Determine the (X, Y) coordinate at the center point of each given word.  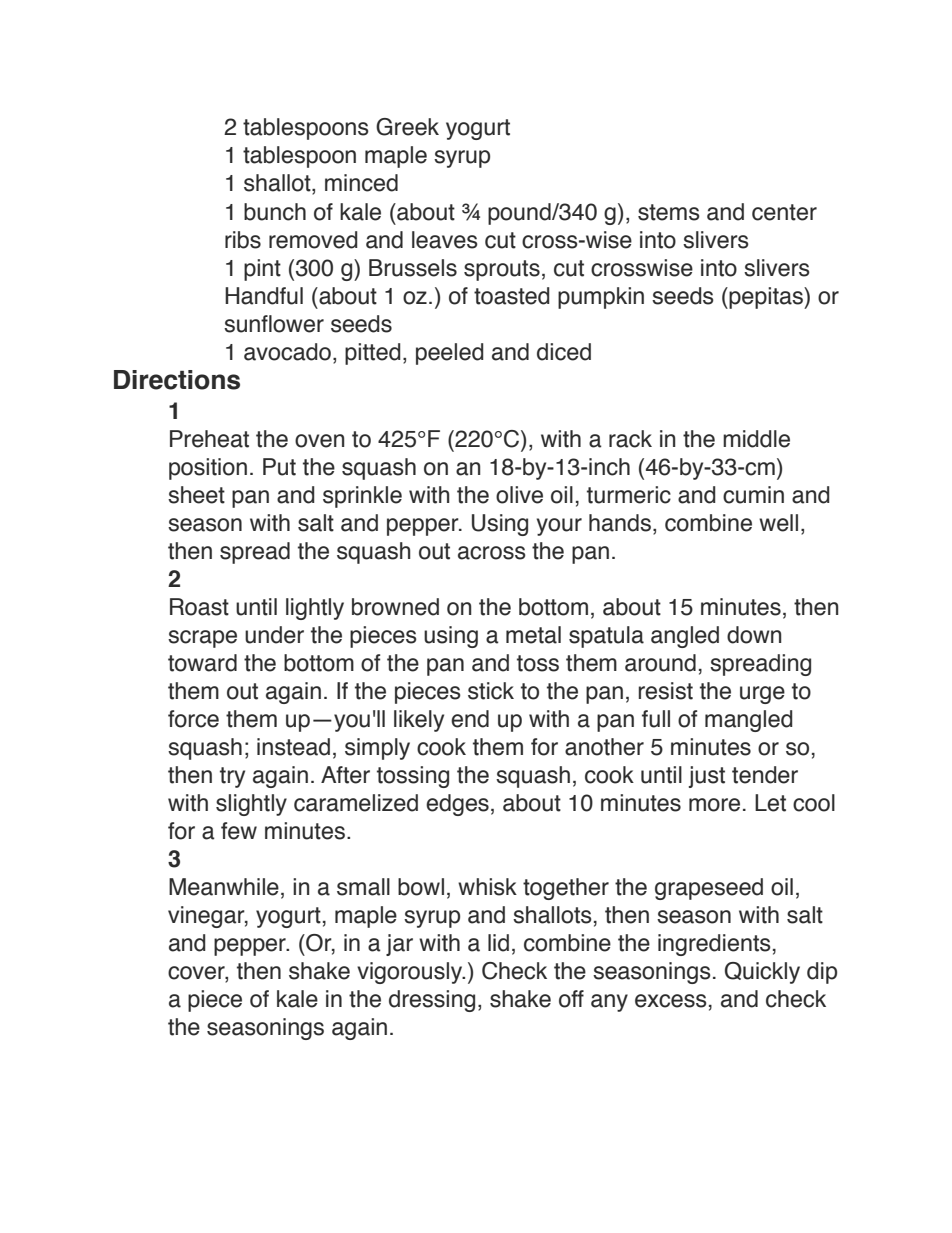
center (784, 212)
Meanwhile (224, 887)
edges (457, 805)
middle (756, 439)
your (559, 527)
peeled (449, 354)
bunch (275, 212)
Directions (177, 380)
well (778, 523)
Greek (407, 127)
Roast (199, 607)
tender (765, 775)
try (232, 777)
